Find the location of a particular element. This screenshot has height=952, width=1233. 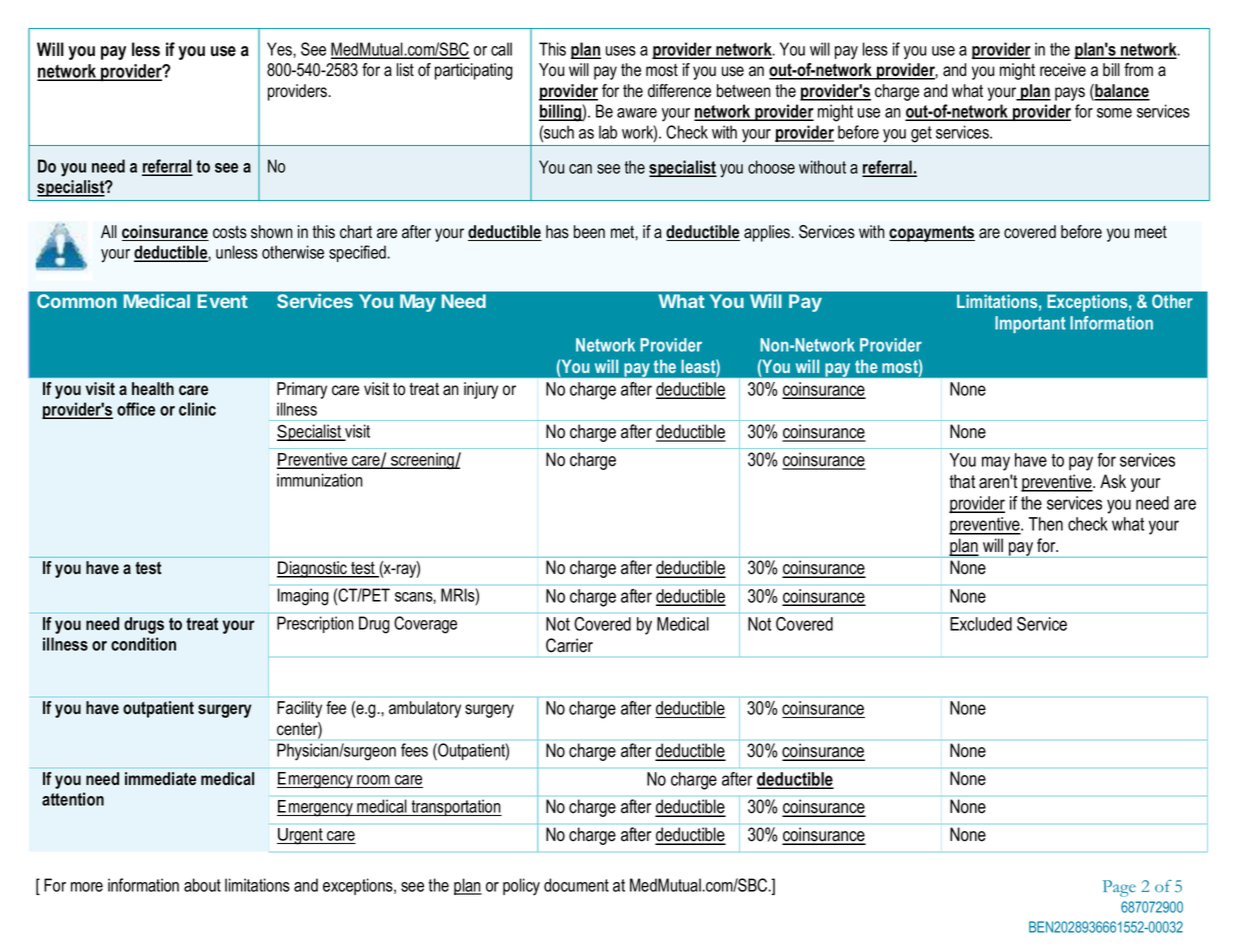

Yes is located at coordinates (280, 49).
